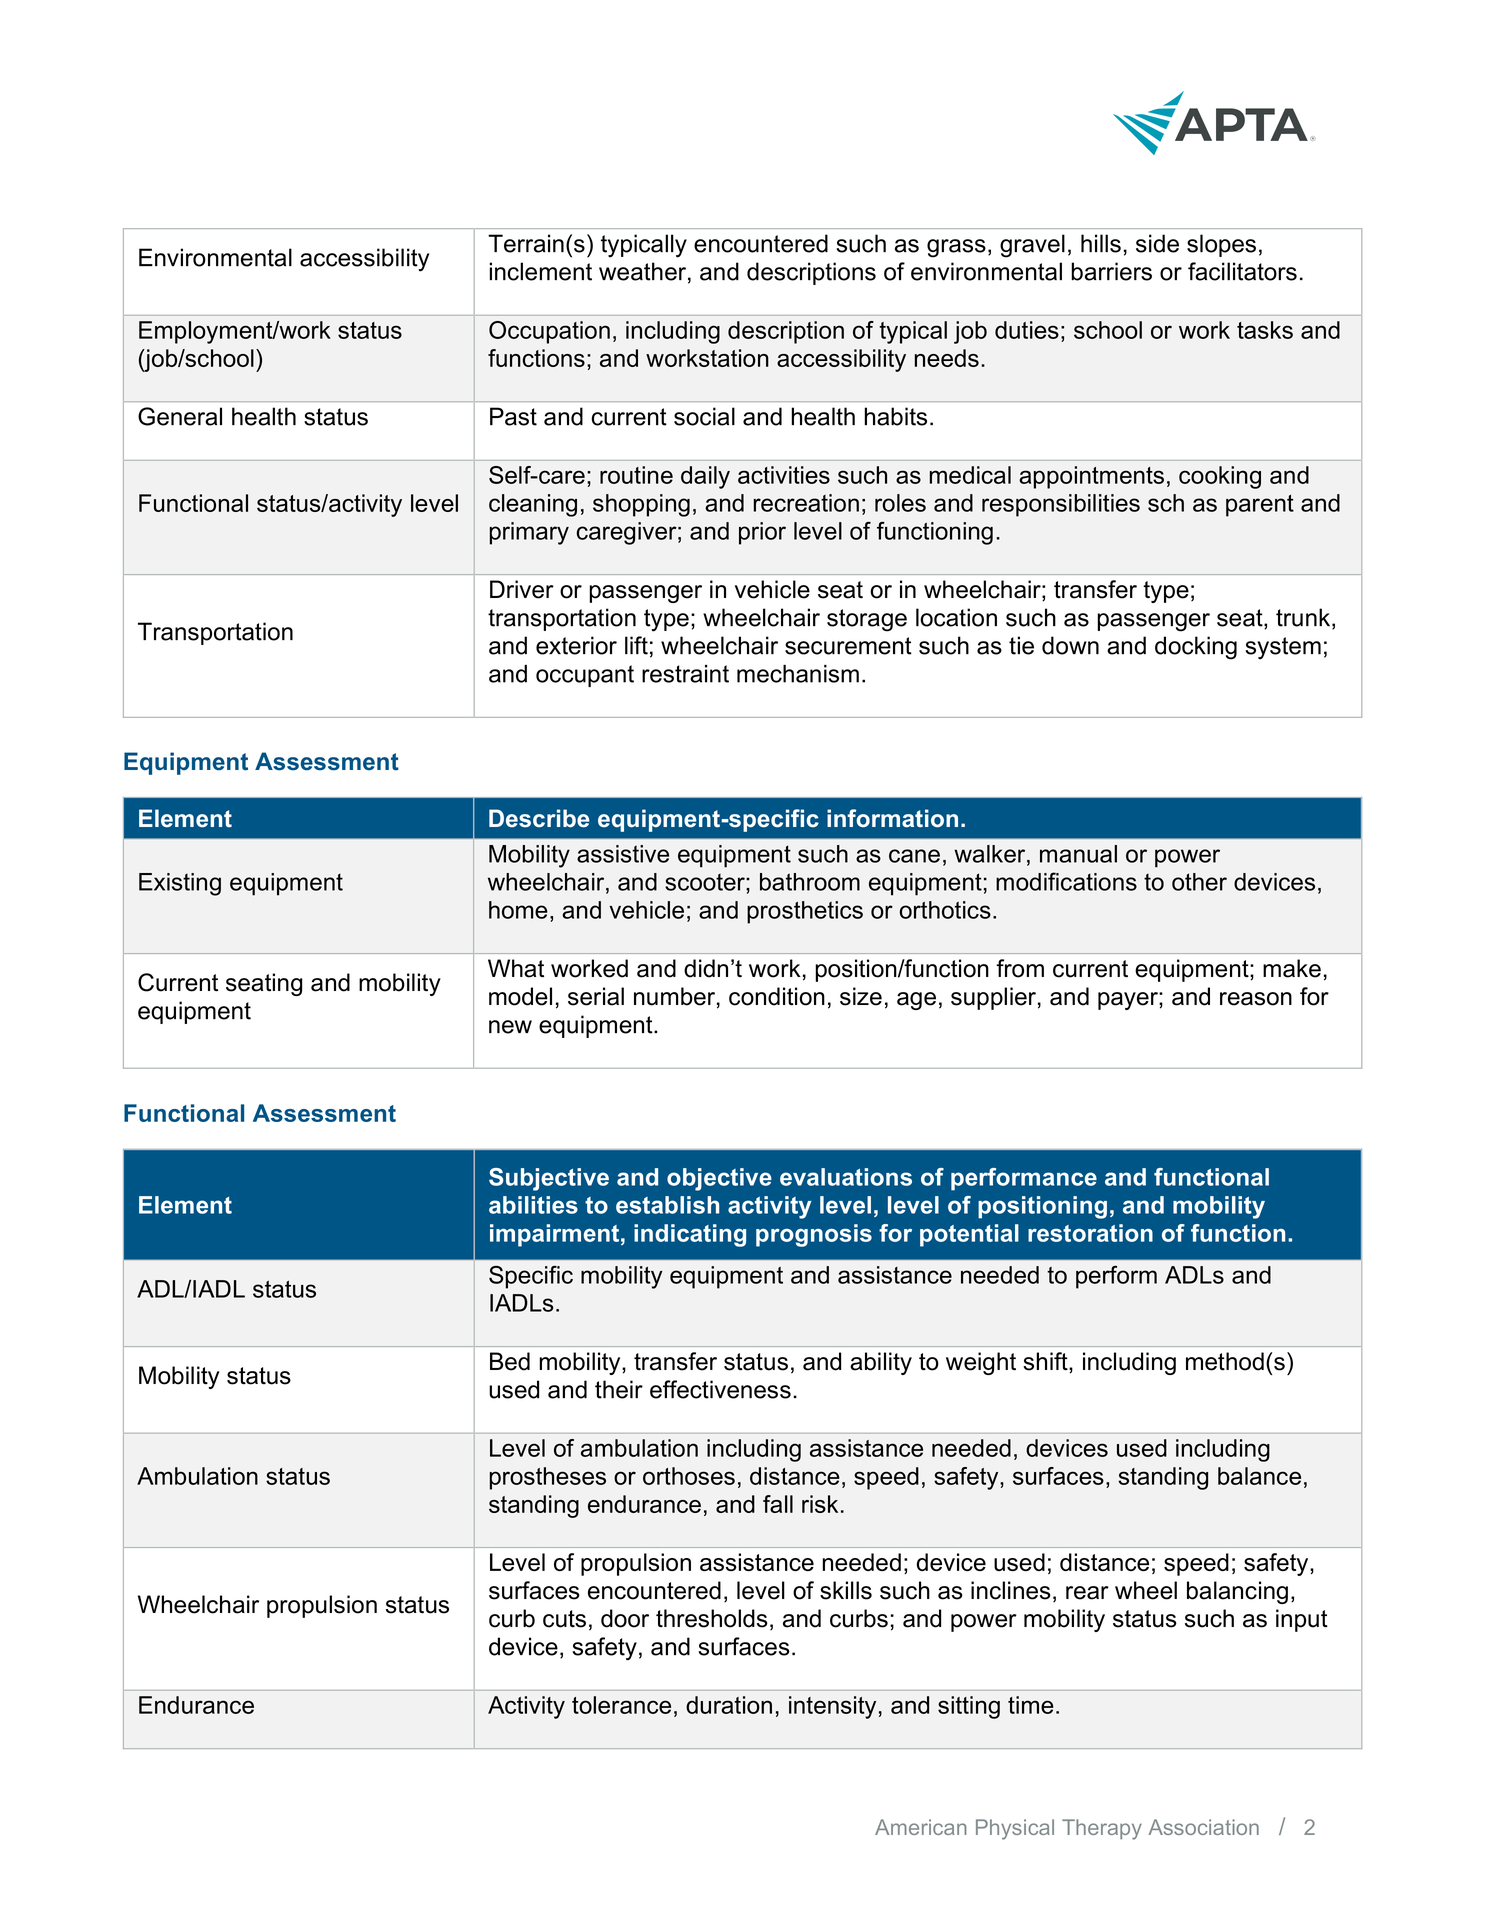  I want to click on General, so click(180, 416).
